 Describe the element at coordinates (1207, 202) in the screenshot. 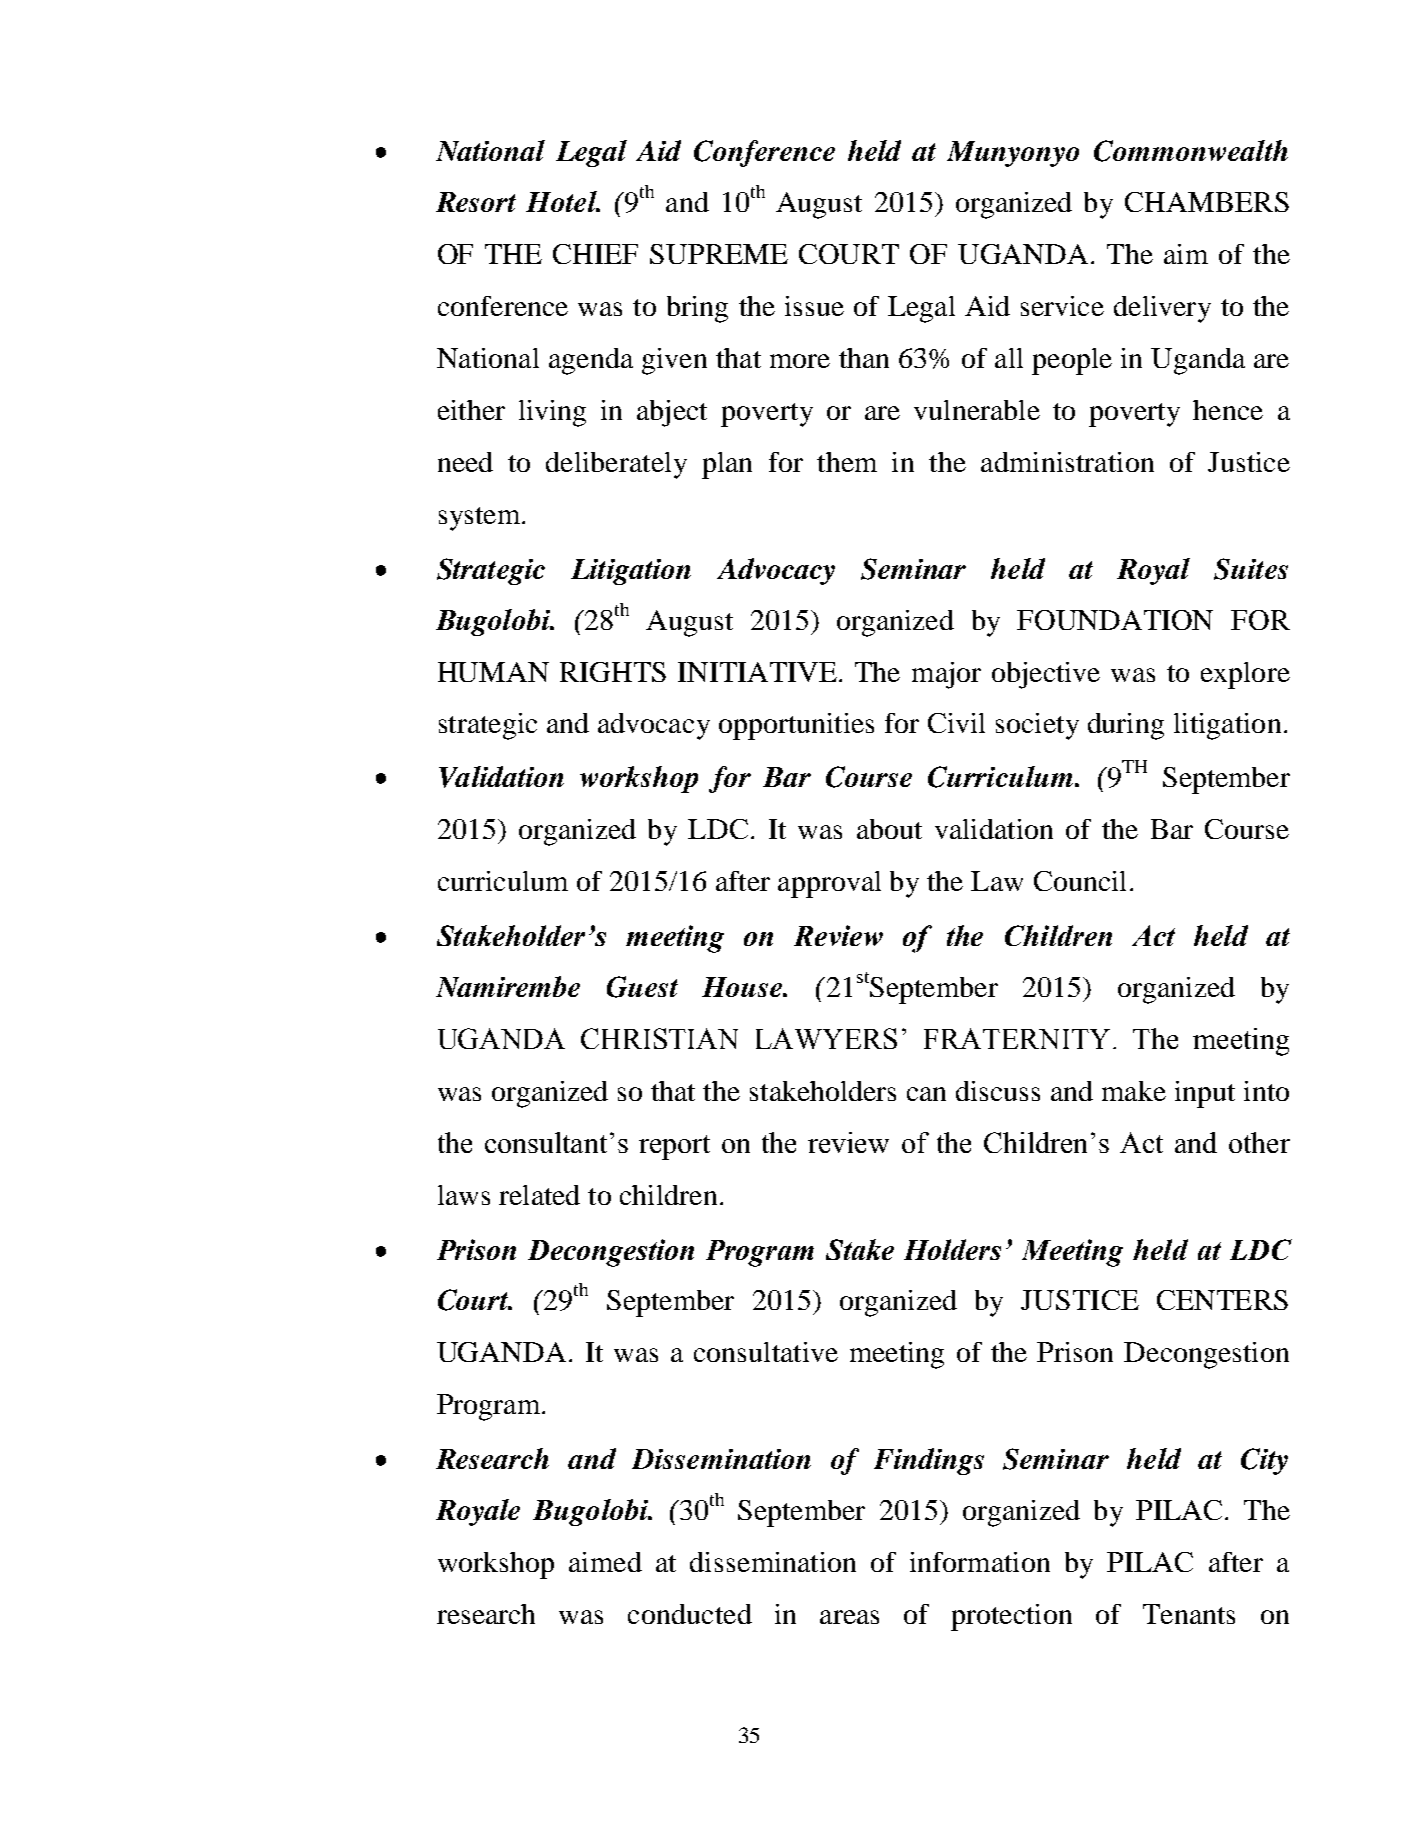

I see `CHAMBERS` at that location.
